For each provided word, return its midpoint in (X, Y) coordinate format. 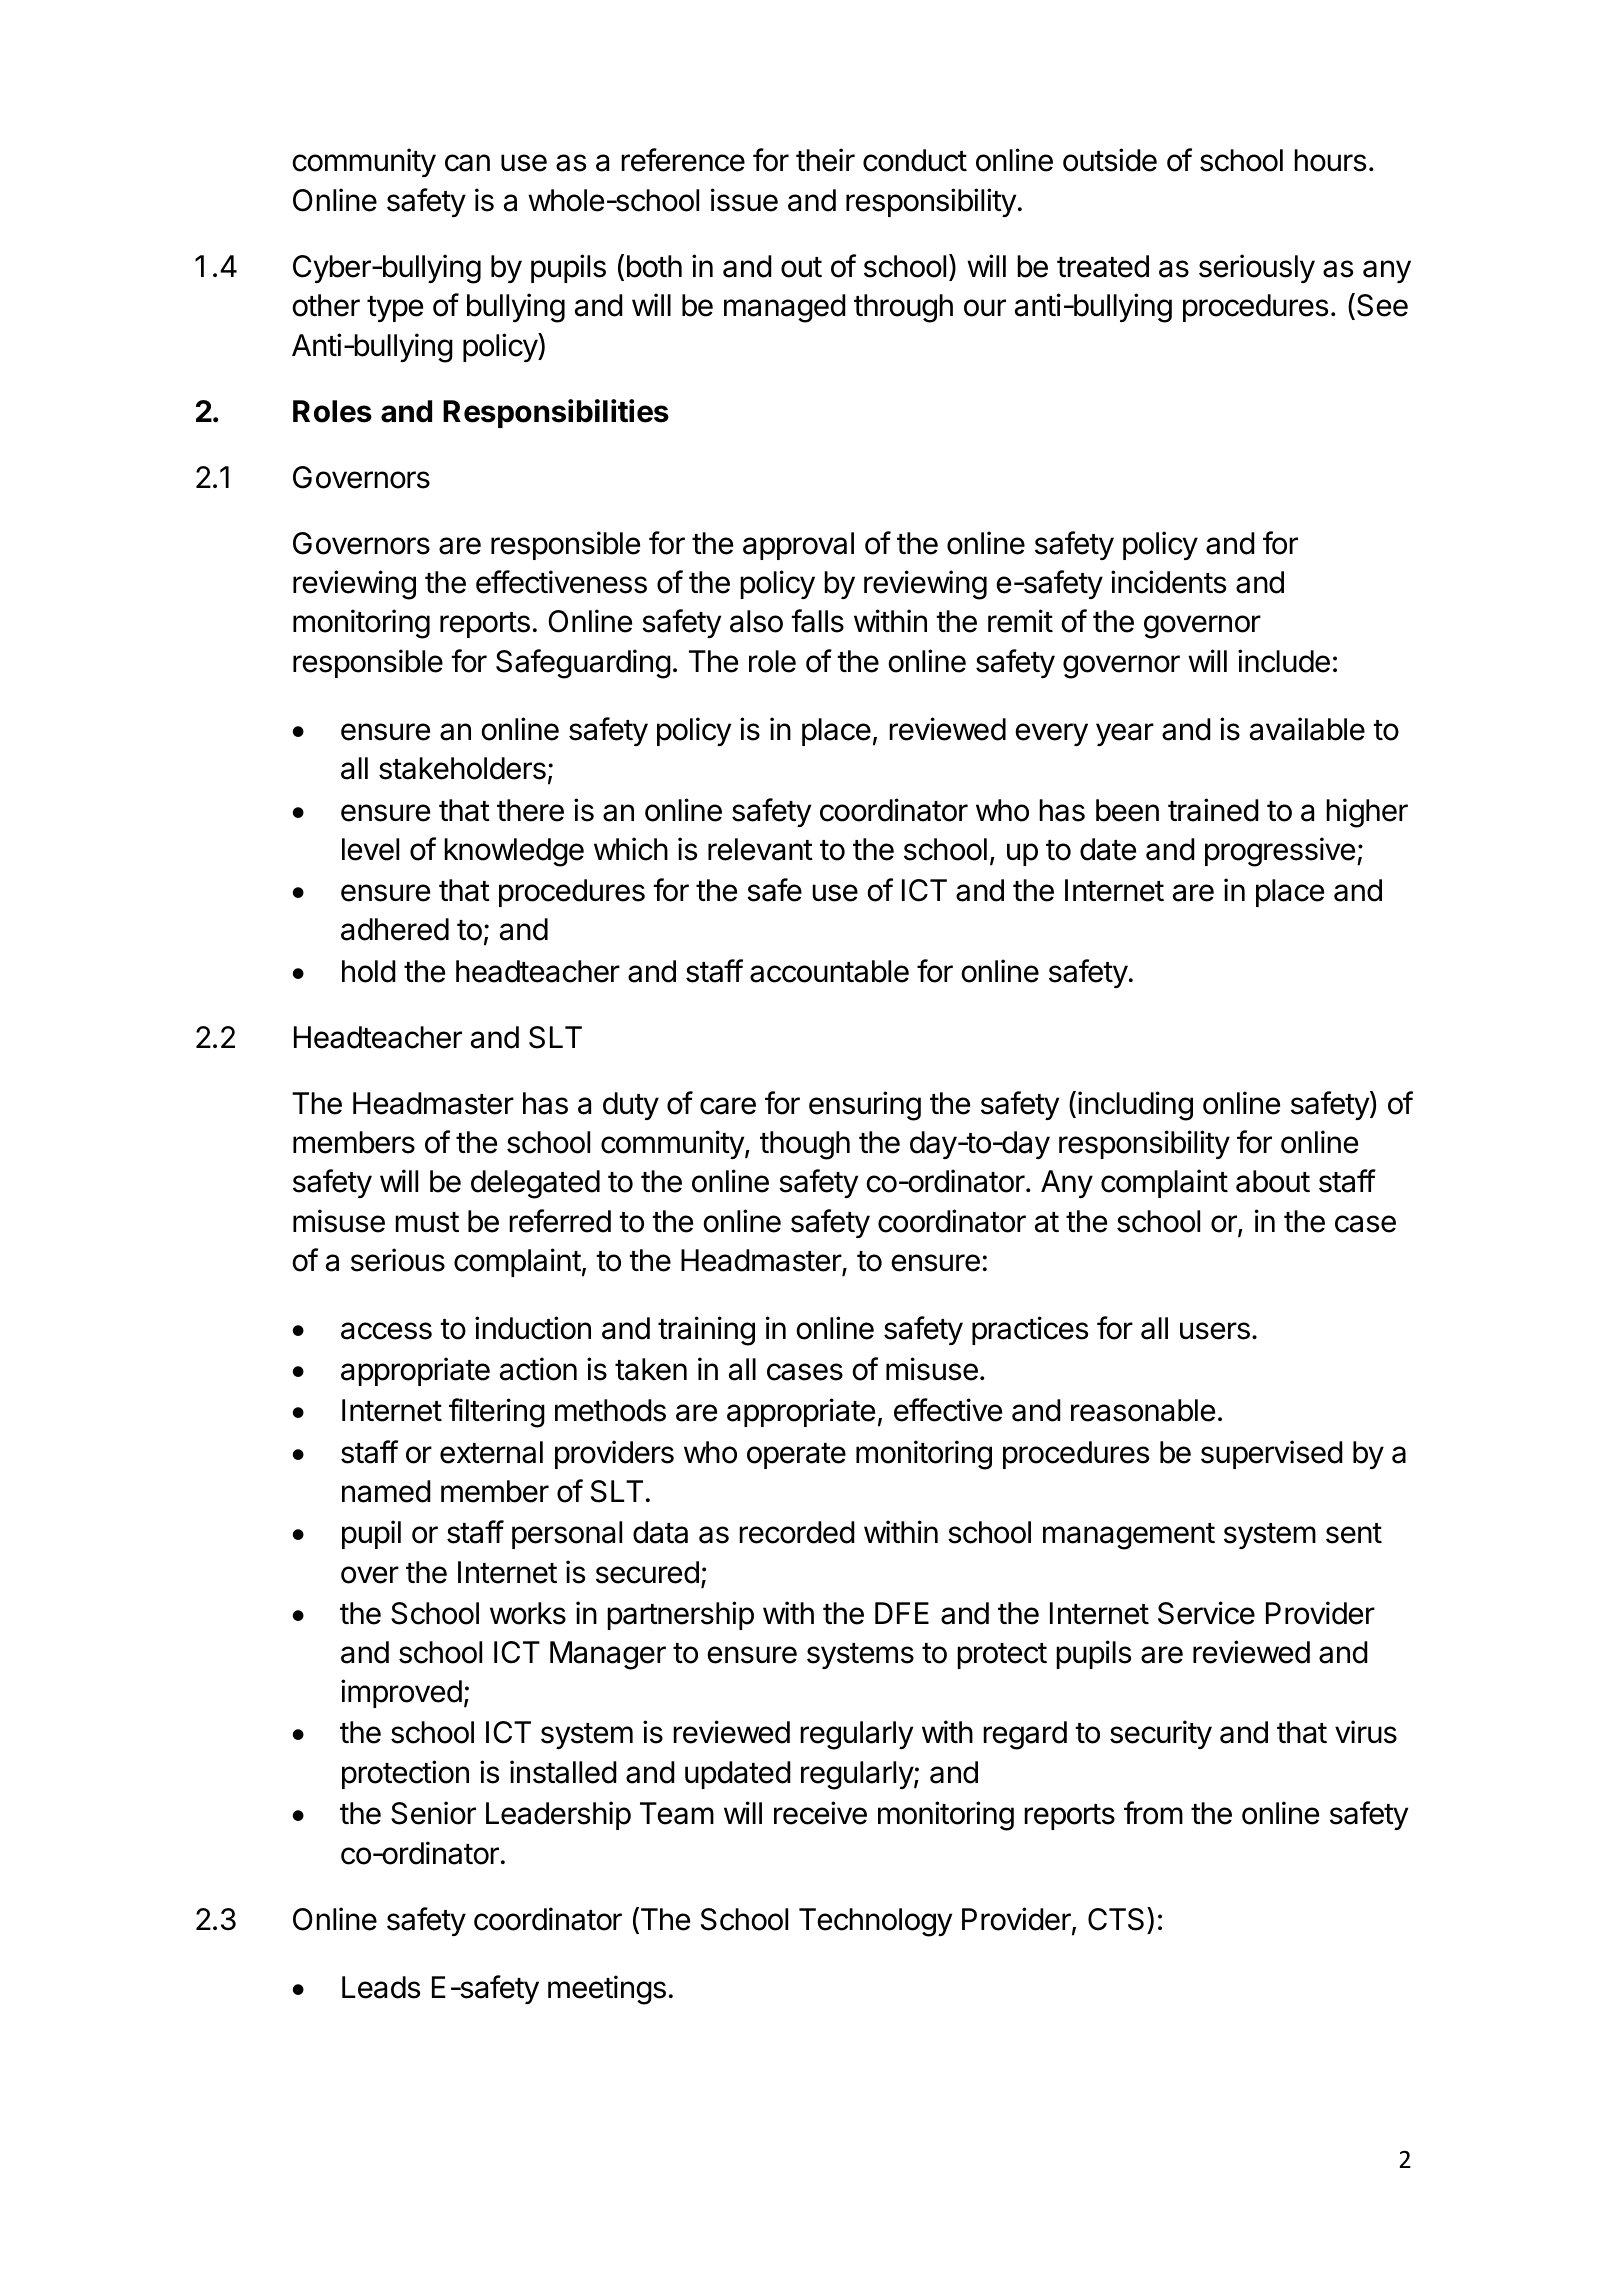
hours (1330, 160)
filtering (497, 1413)
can (467, 163)
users (1215, 1331)
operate (796, 1456)
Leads (381, 1987)
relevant (760, 849)
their (825, 160)
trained (1213, 810)
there (530, 810)
